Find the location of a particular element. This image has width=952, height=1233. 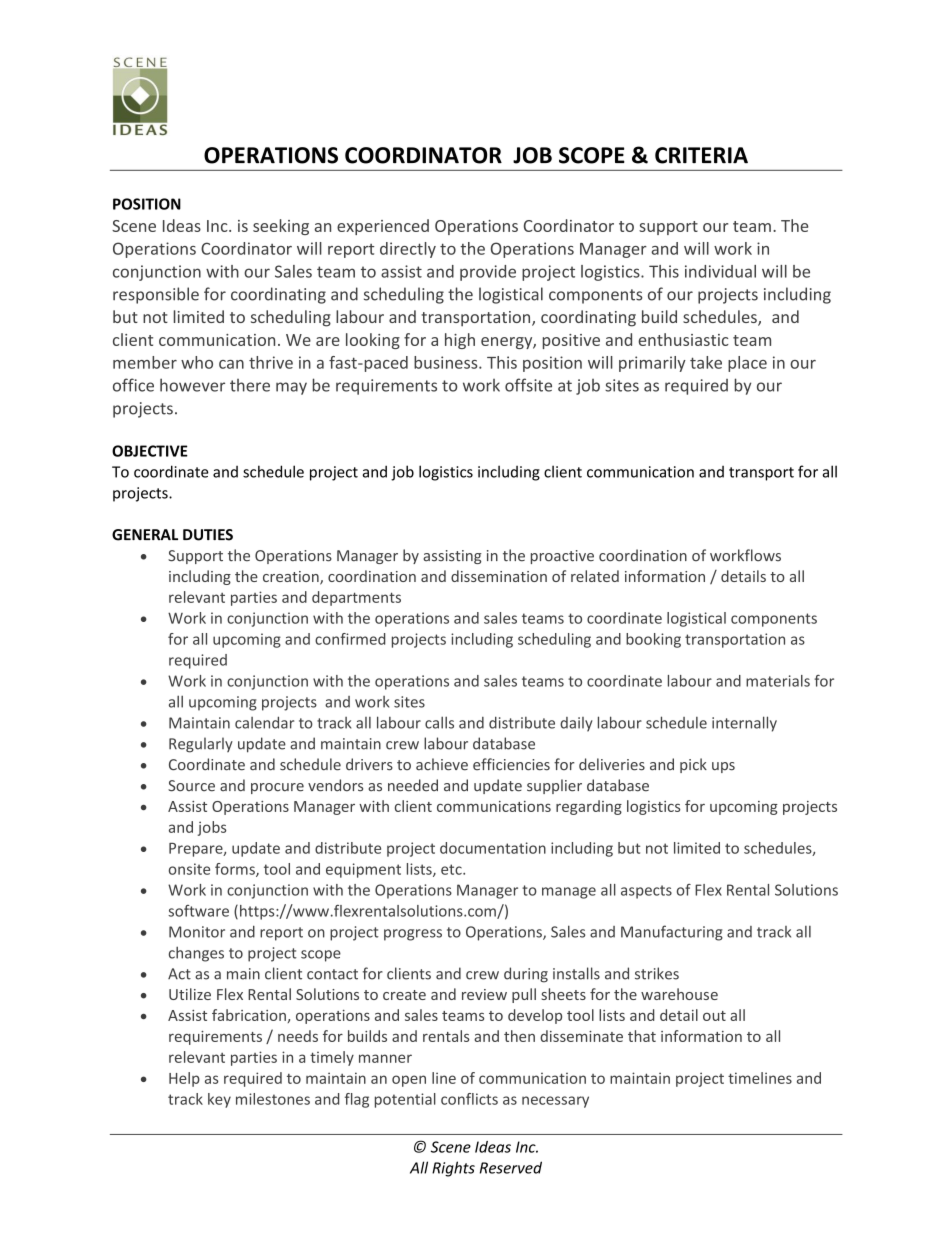

etc is located at coordinates (452, 869).
